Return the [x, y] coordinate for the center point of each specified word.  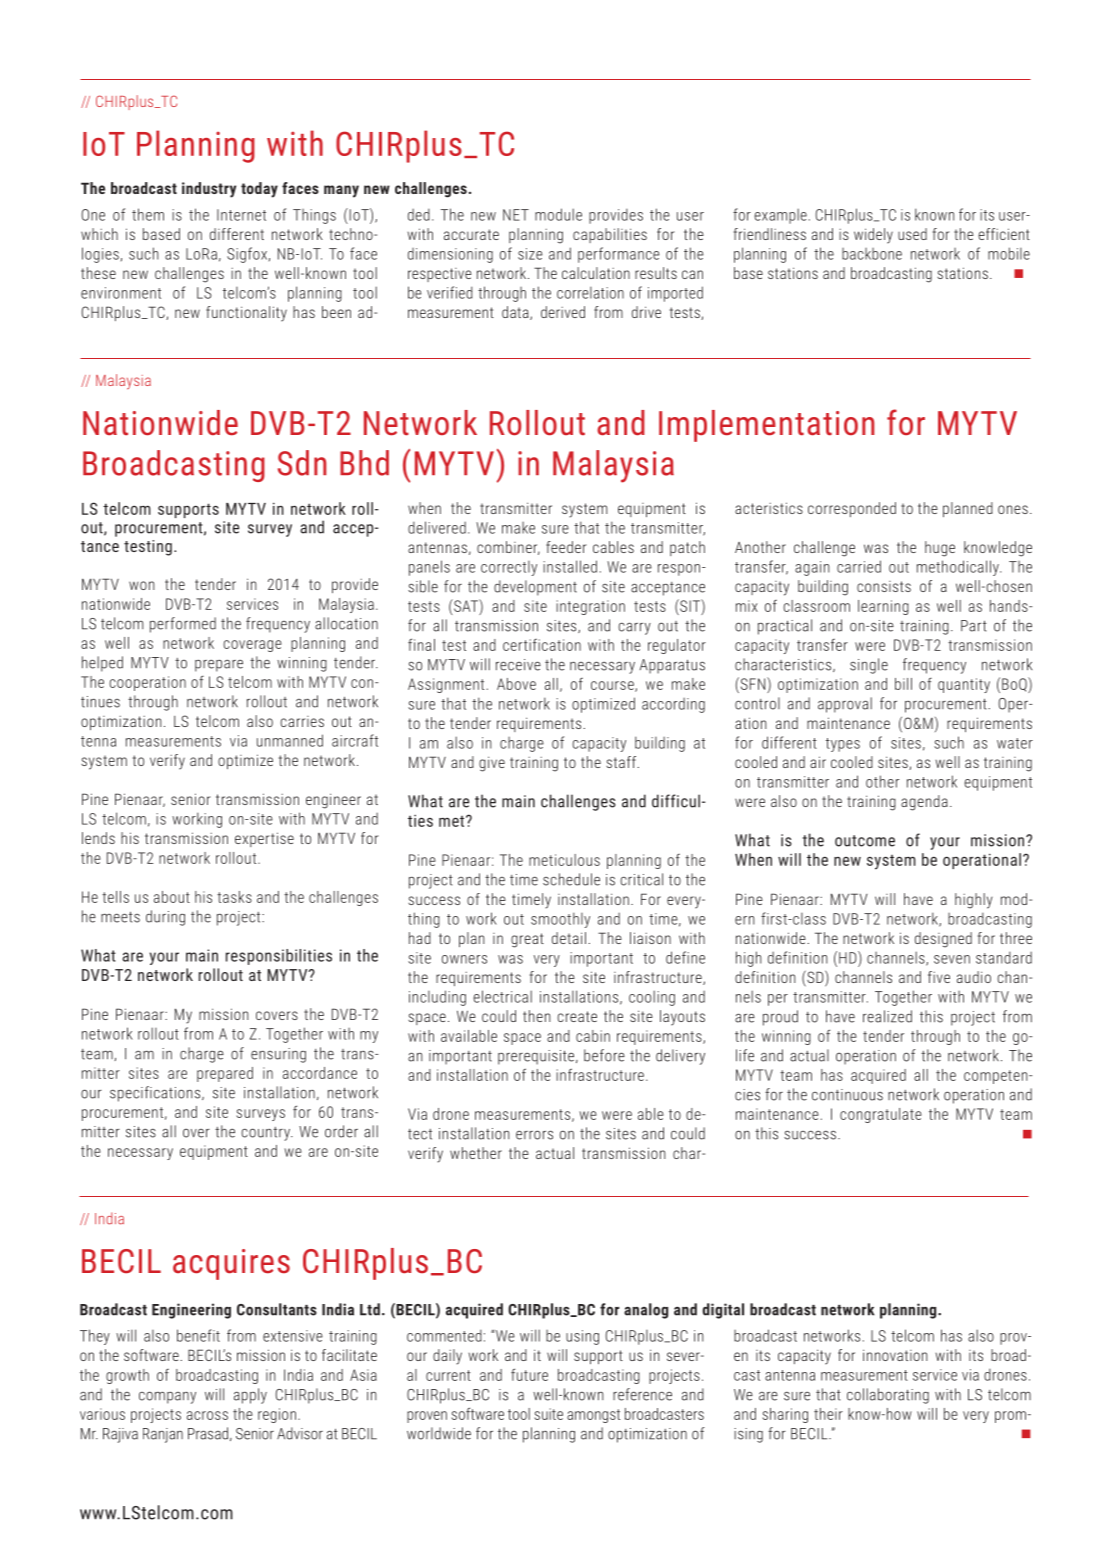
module [558, 214]
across [207, 1415]
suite [549, 1414]
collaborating [888, 1396]
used [912, 234]
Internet [241, 215]
